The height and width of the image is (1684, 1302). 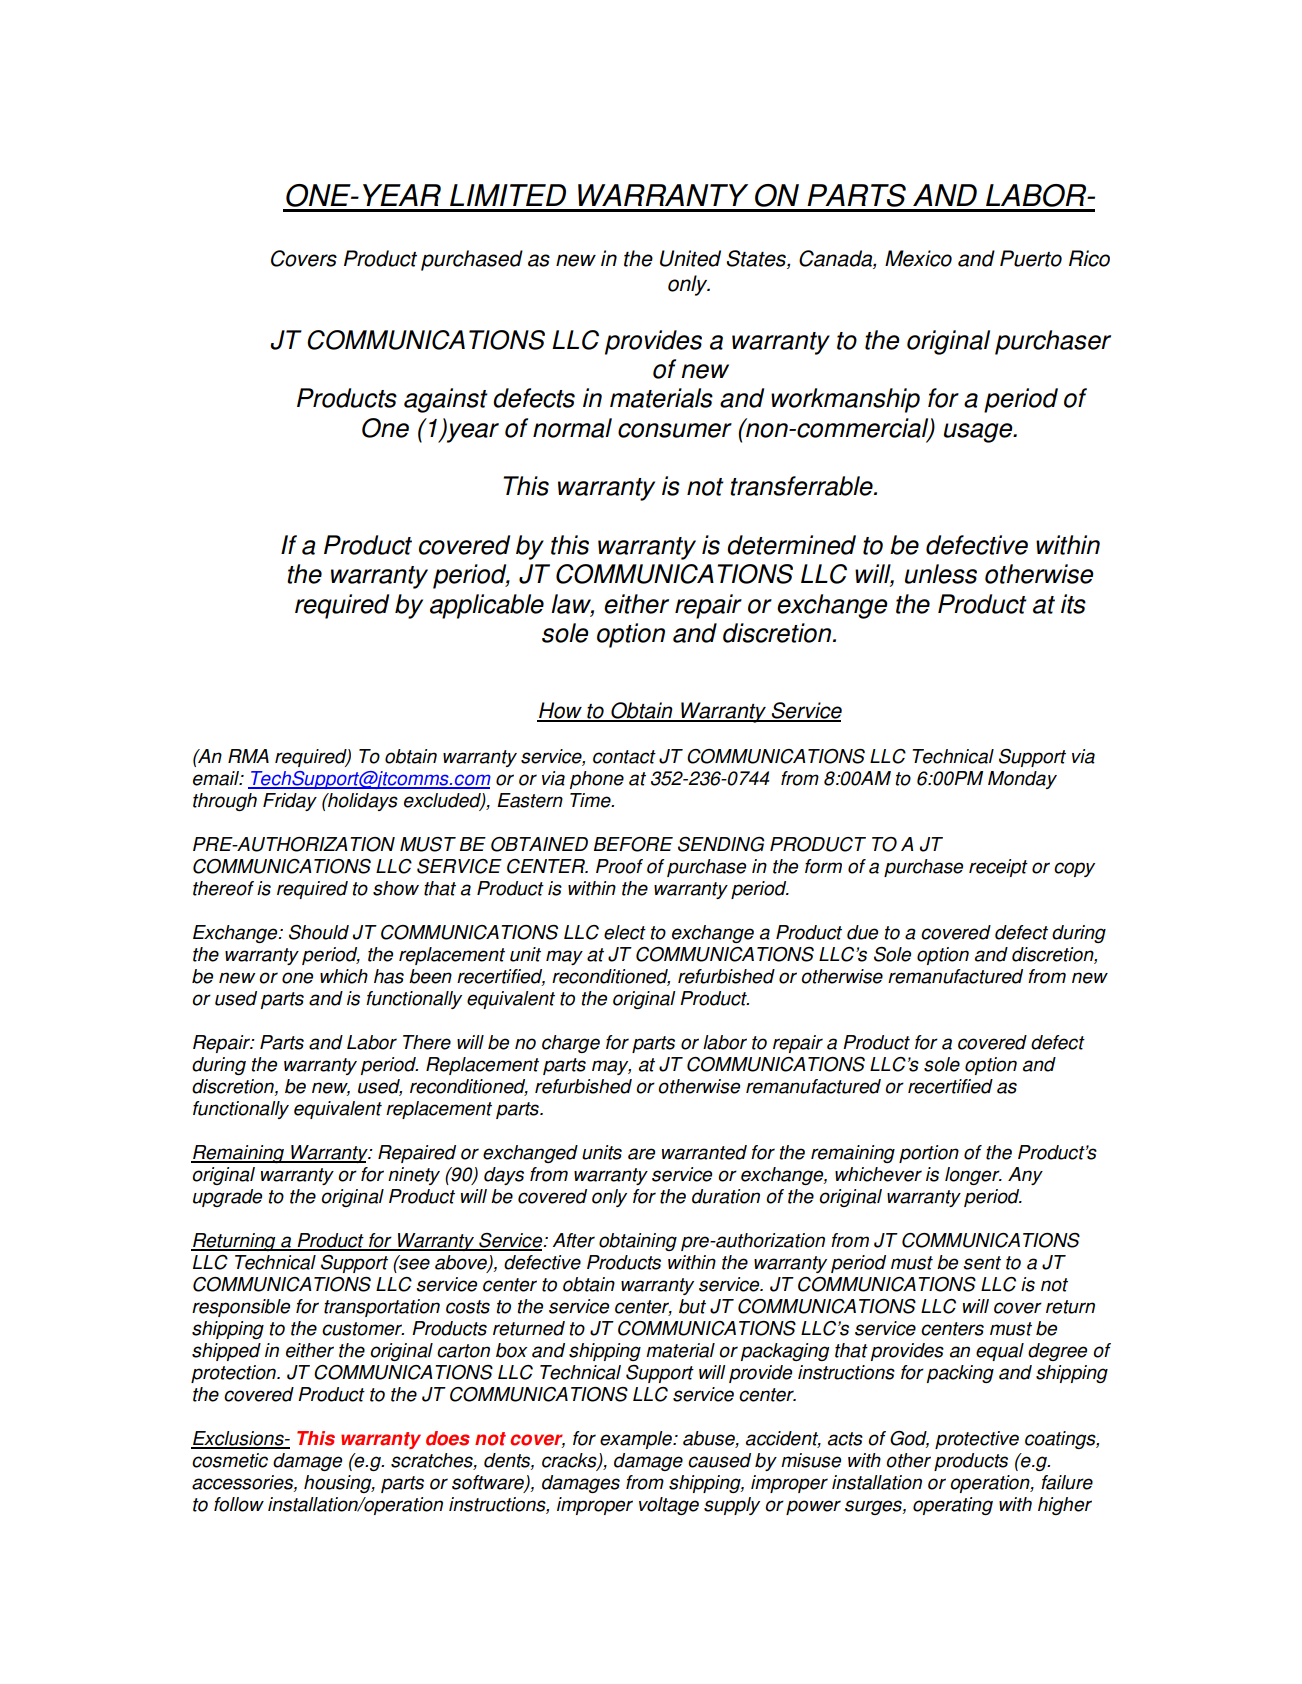 I want to click on example, so click(x=637, y=1440).
